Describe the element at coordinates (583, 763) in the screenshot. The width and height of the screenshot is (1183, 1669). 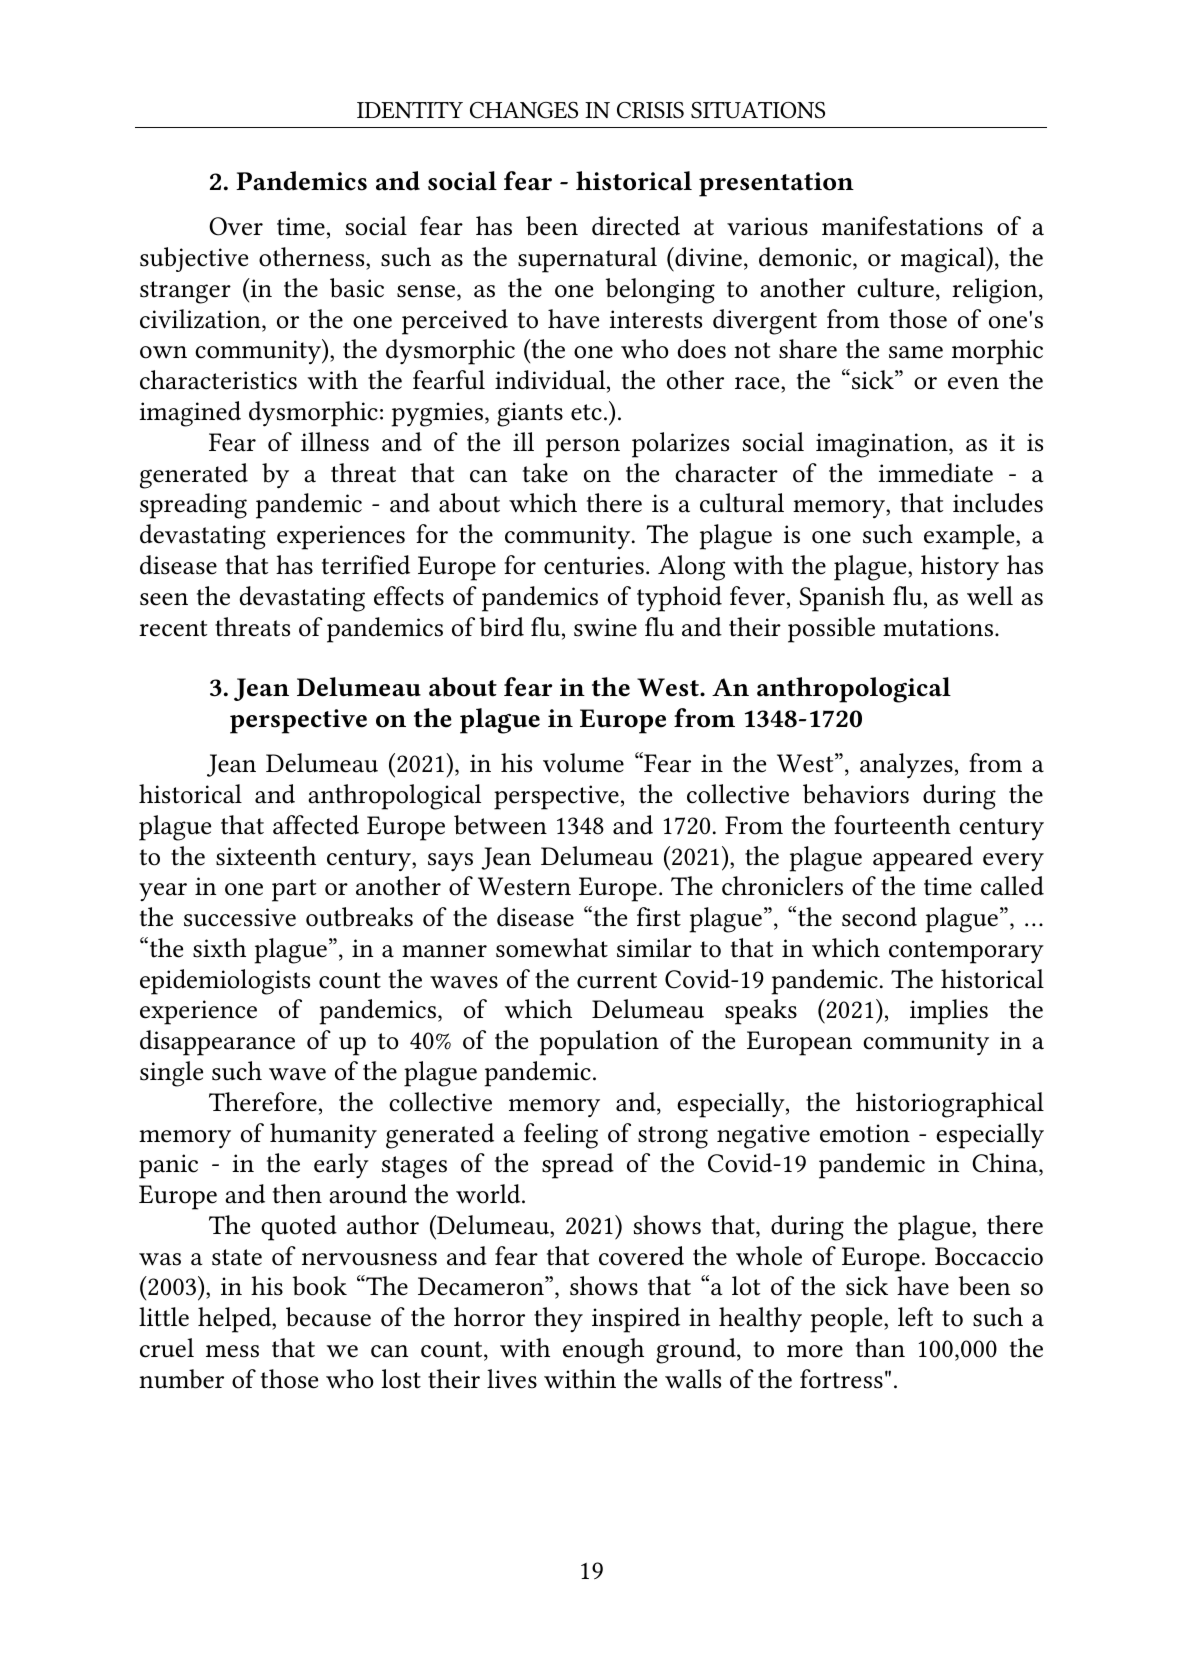
I see `volume` at that location.
